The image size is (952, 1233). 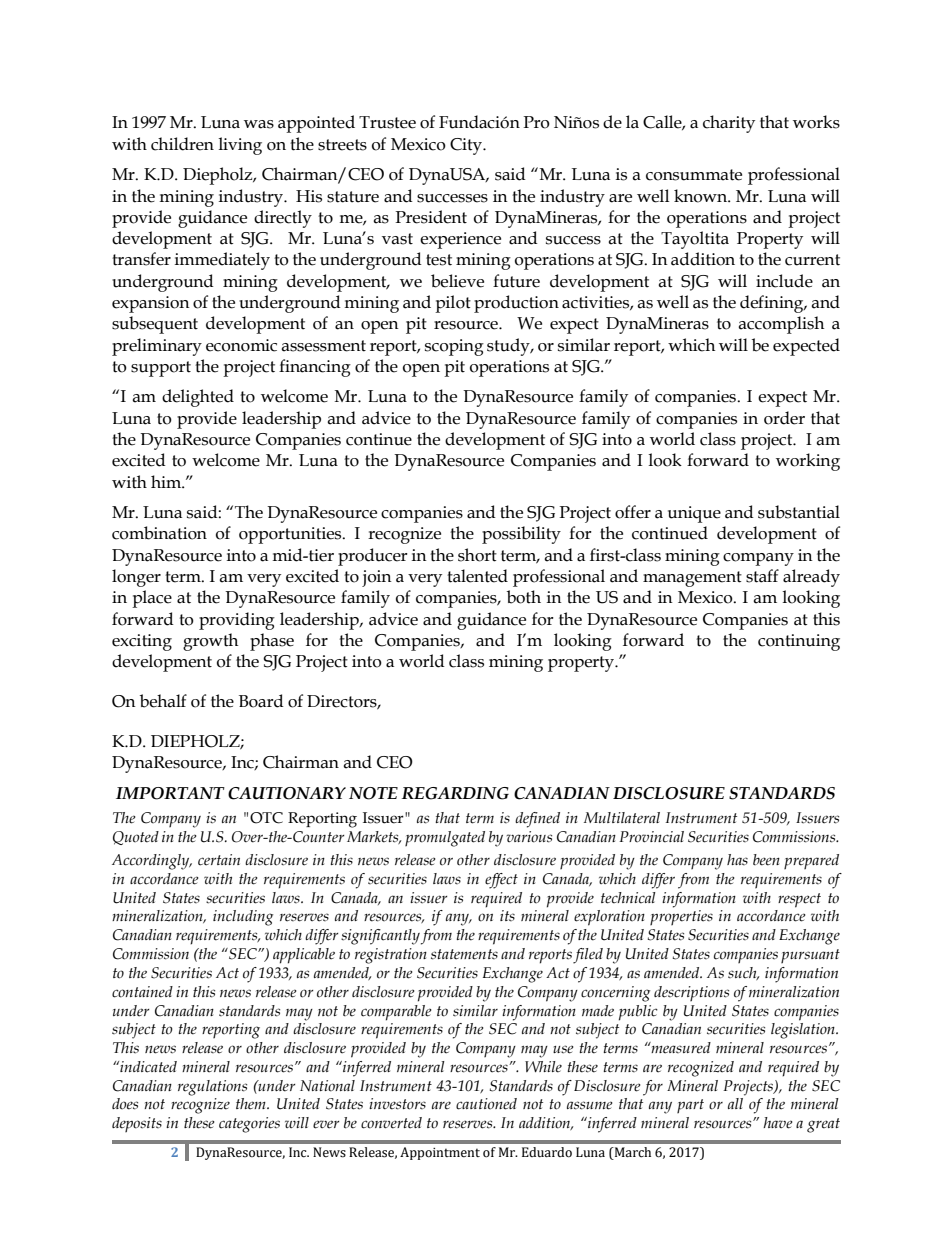 What do you see at coordinates (681, 917) in the document?
I see `properties` at bounding box center [681, 917].
